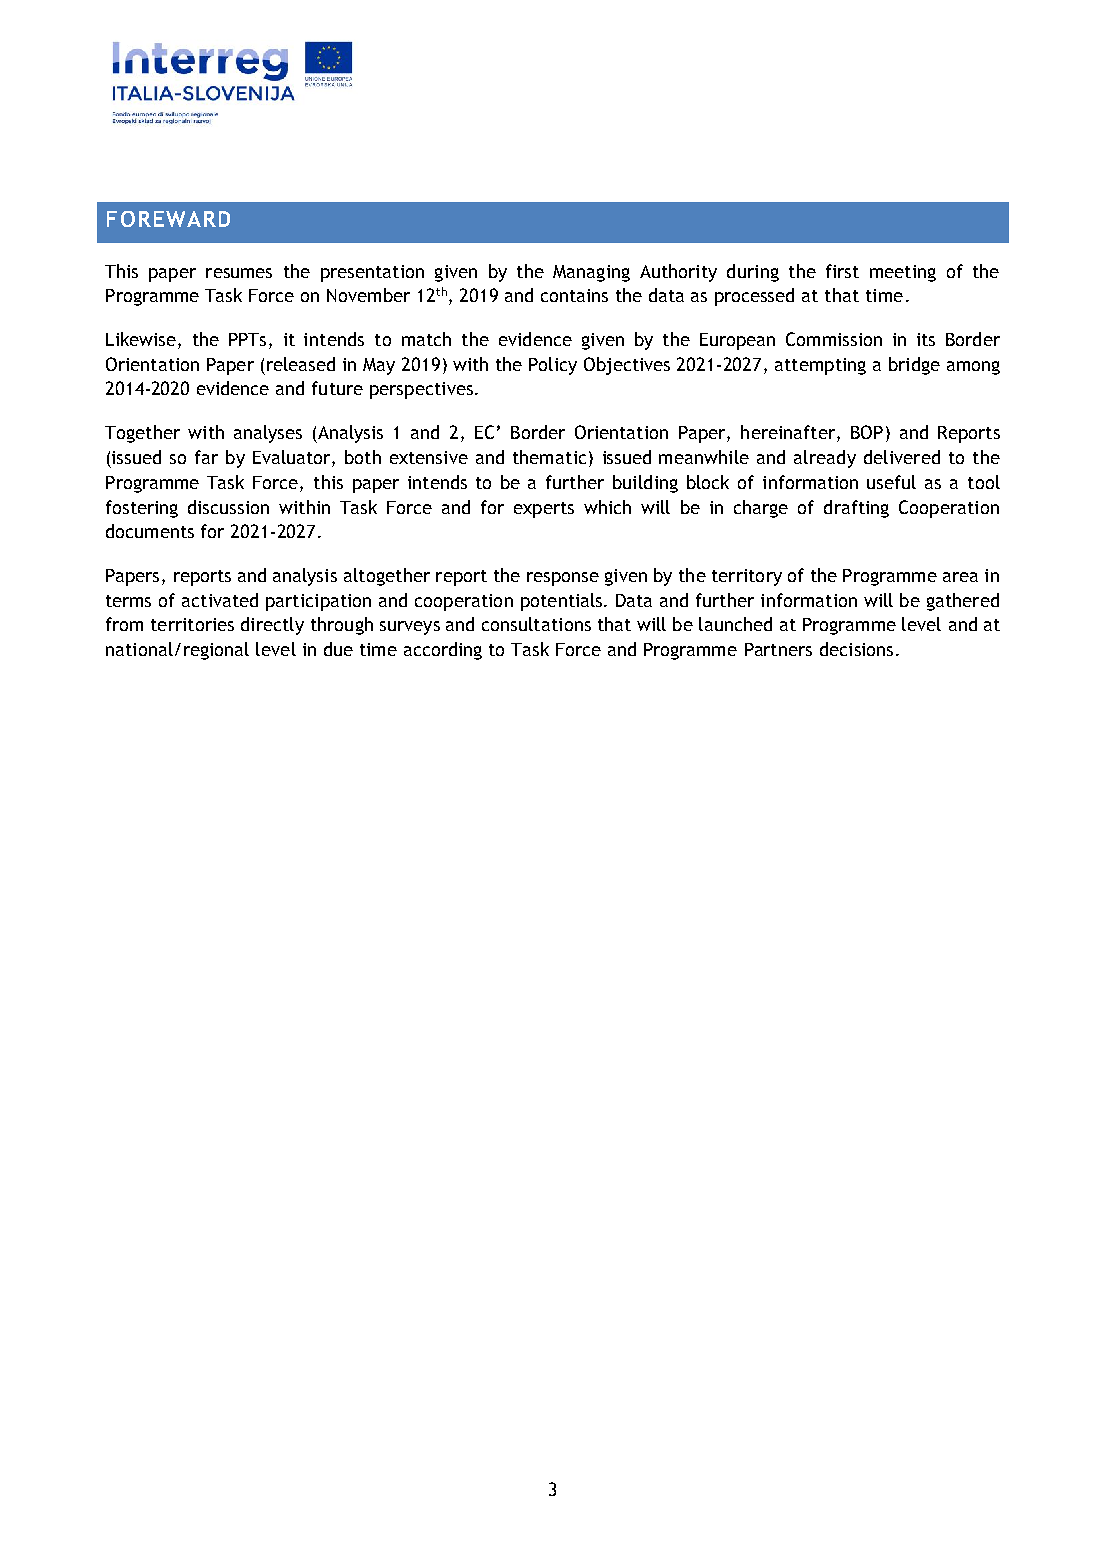 This document has height=1566, width=1106. What do you see at coordinates (903, 273) in the document?
I see `meeting` at bounding box center [903, 273].
